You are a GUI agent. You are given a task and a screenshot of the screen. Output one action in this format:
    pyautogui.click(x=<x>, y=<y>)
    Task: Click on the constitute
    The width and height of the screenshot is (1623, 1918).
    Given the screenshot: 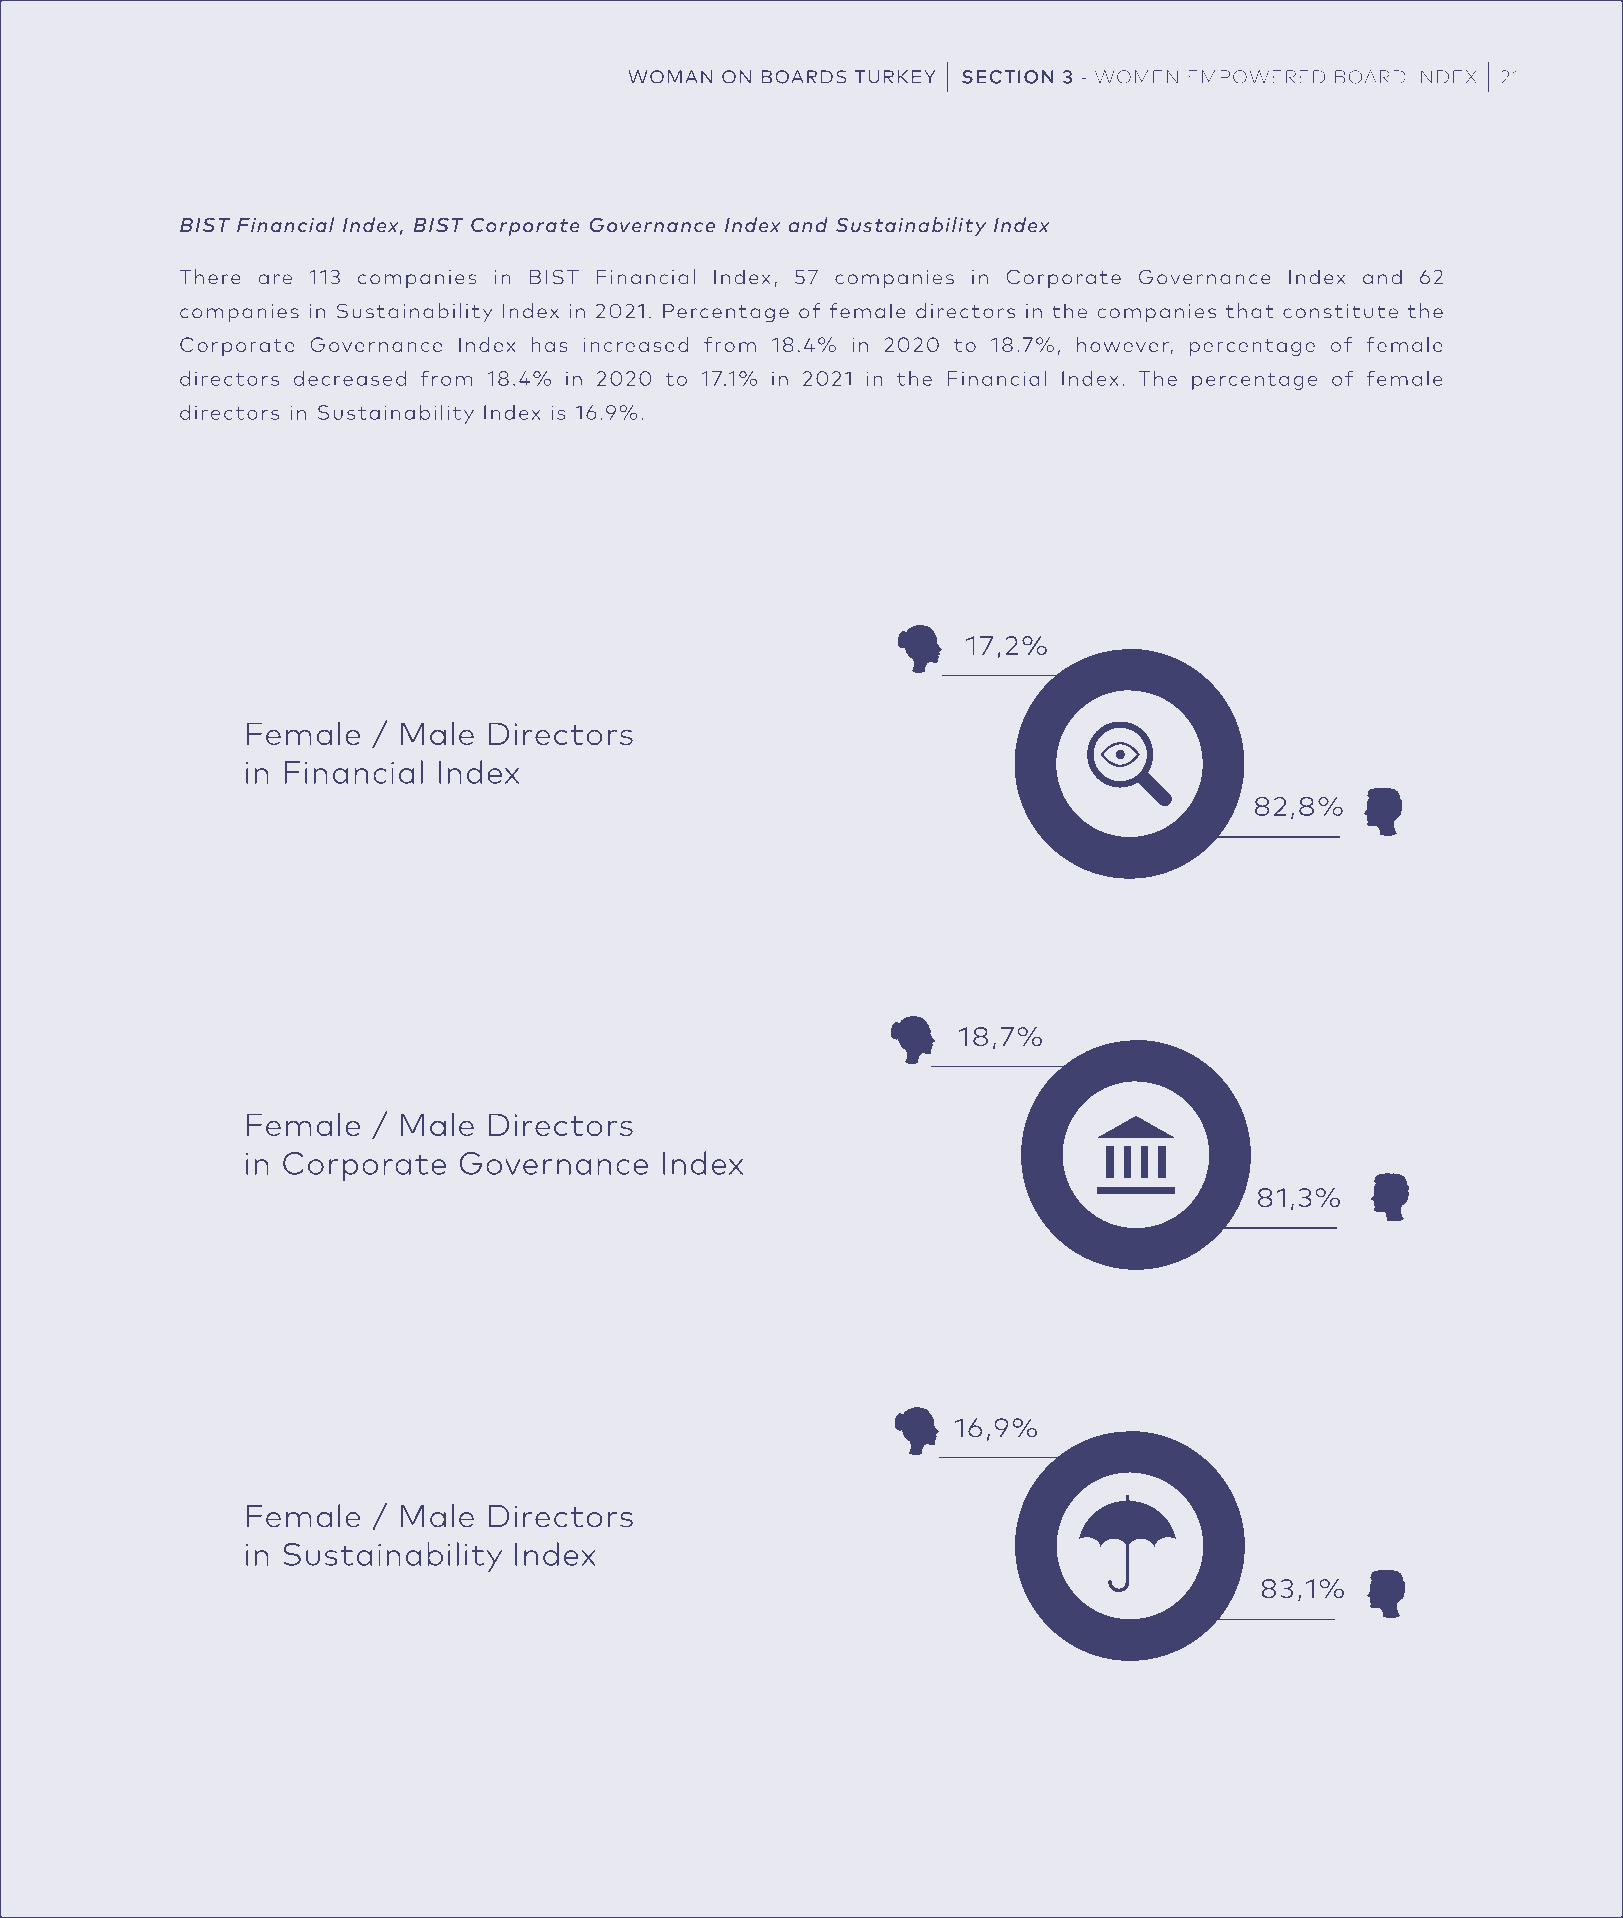 What is the action you would take?
    pyautogui.click(x=1340, y=311)
